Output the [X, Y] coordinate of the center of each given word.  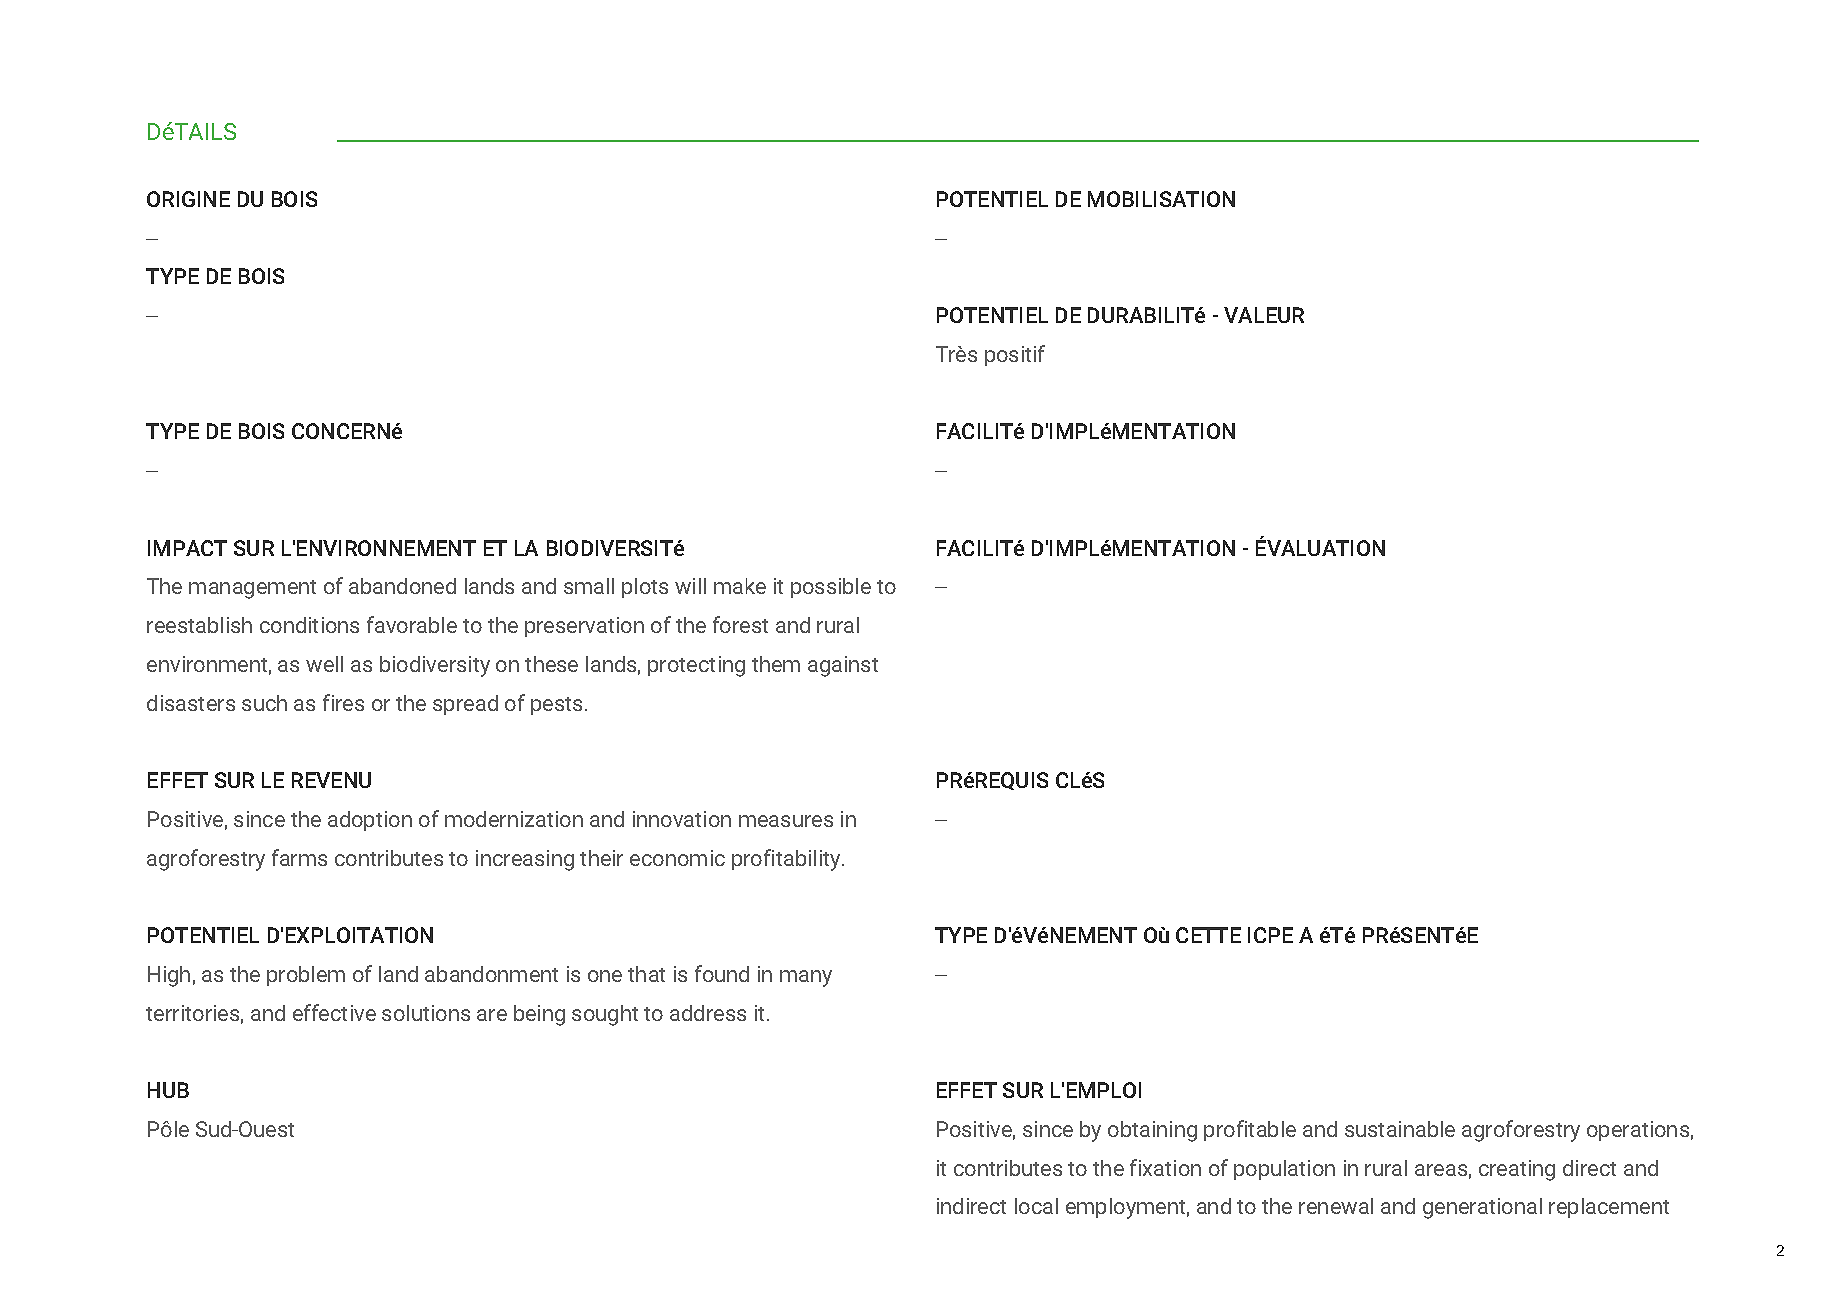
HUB [168, 1090]
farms [299, 857]
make [740, 586]
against [843, 666]
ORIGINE [188, 199]
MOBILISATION [1161, 199]
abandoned [402, 586]
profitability [787, 860]
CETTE [1208, 935]
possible [831, 588]
